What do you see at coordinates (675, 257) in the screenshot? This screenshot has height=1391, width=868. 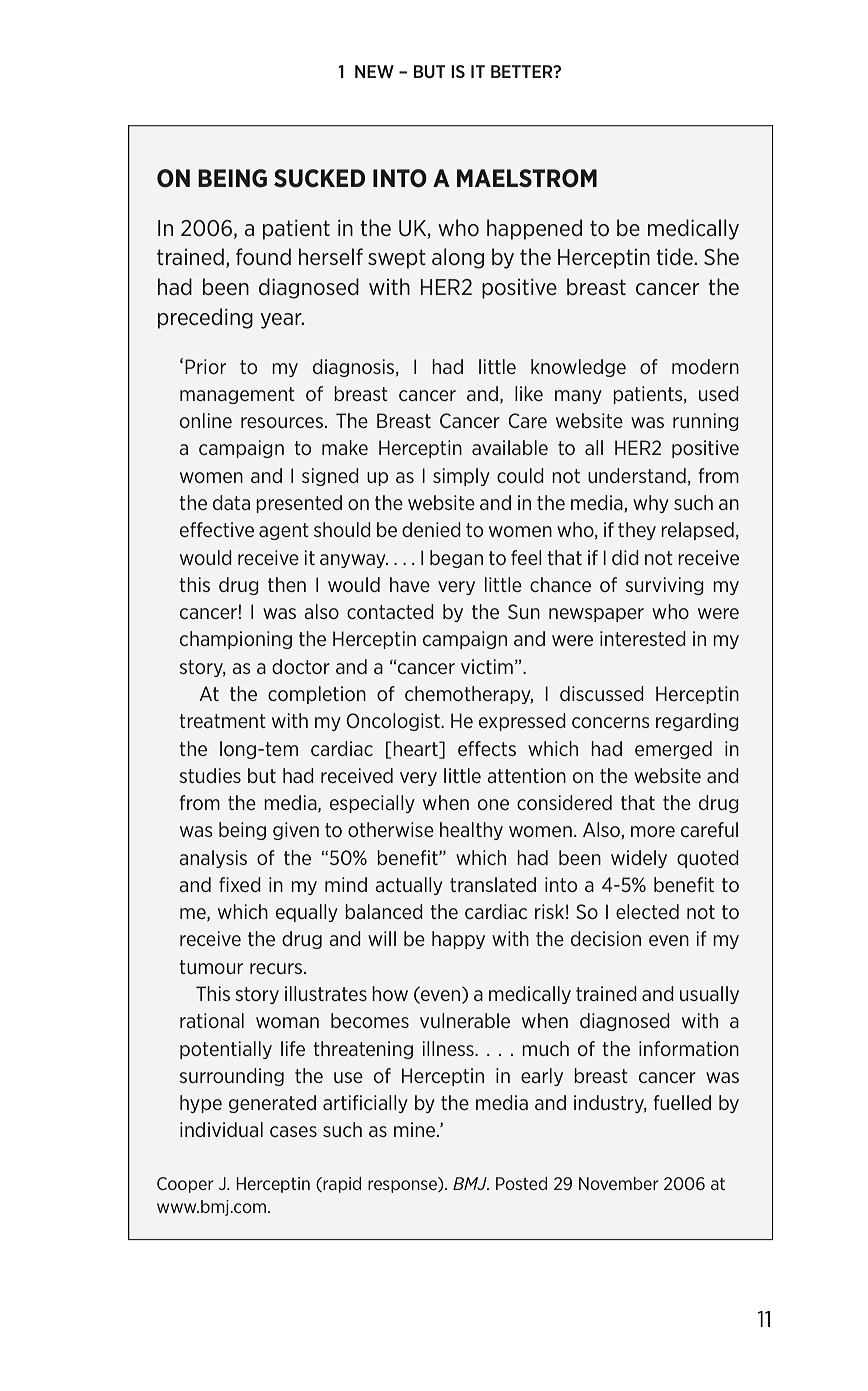 I see `tide` at bounding box center [675, 257].
